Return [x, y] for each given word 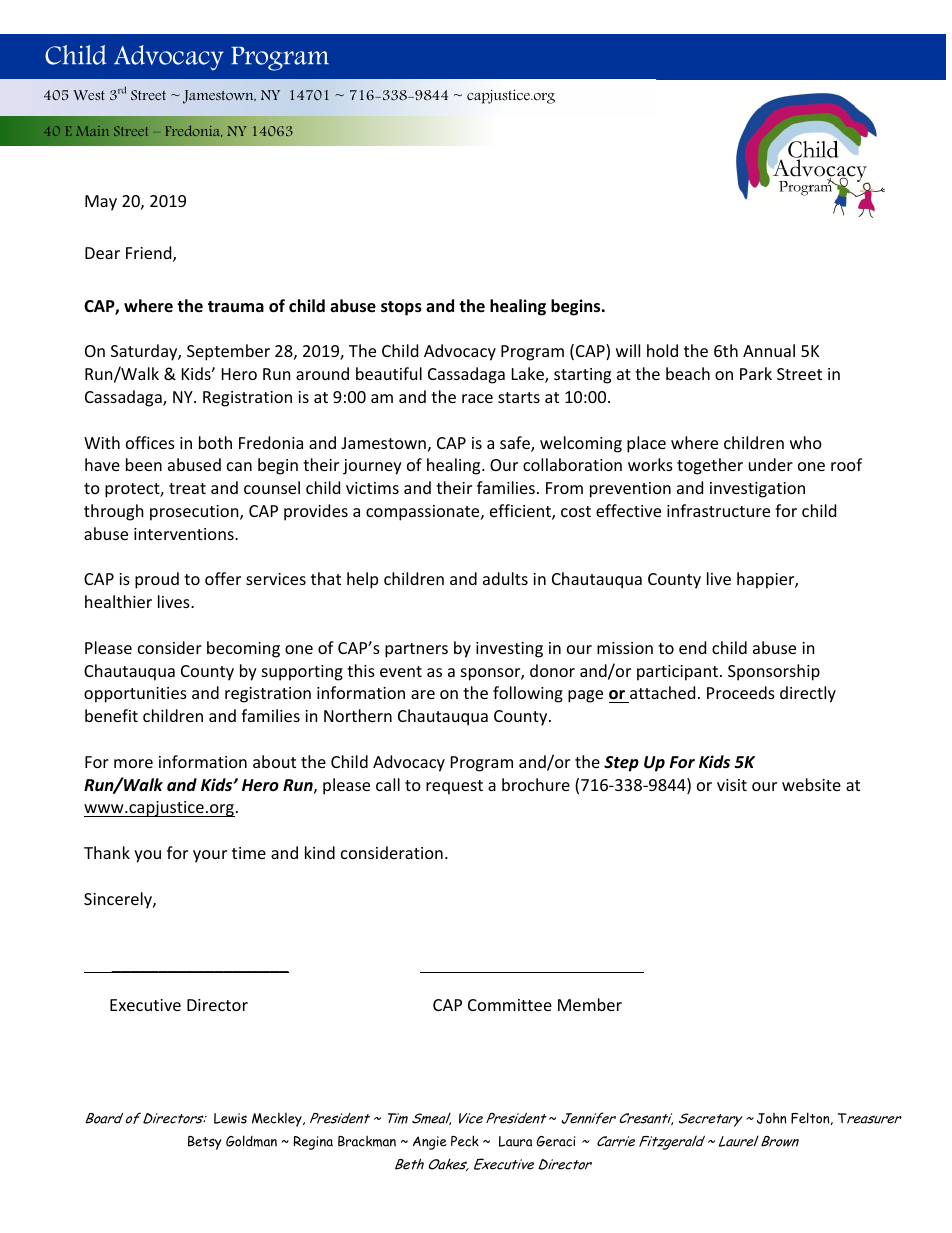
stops [401, 308]
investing [509, 650]
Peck [465, 1141]
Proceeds [741, 692]
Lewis [230, 1118]
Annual [769, 350]
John [772, 1118]
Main [92, 131]
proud [157, 580]
